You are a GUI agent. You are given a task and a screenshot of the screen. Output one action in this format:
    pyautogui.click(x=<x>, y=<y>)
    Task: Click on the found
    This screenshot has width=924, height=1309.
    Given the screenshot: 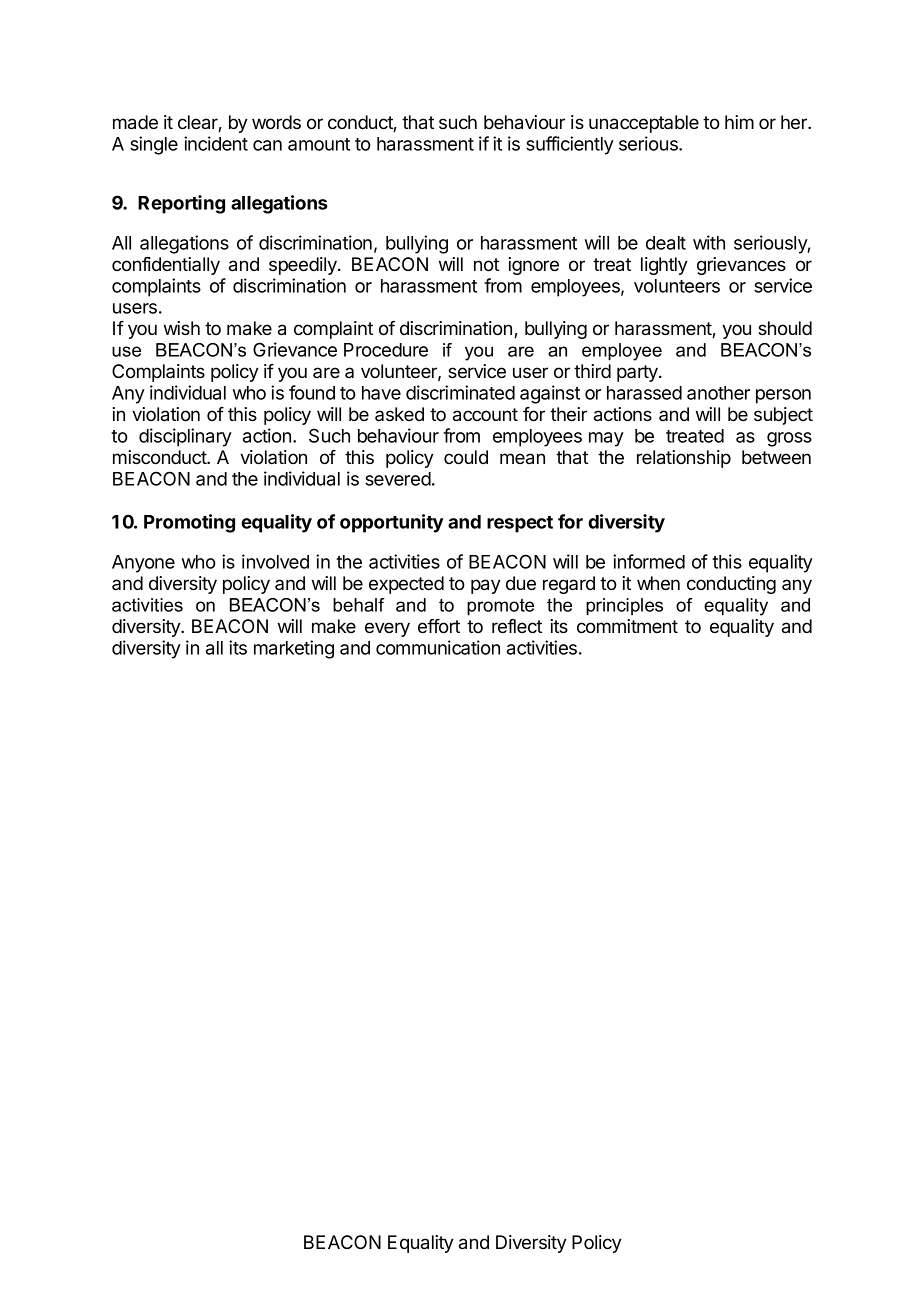 What is the action you would take?
    pyautogui.click(x=312, y=392)
